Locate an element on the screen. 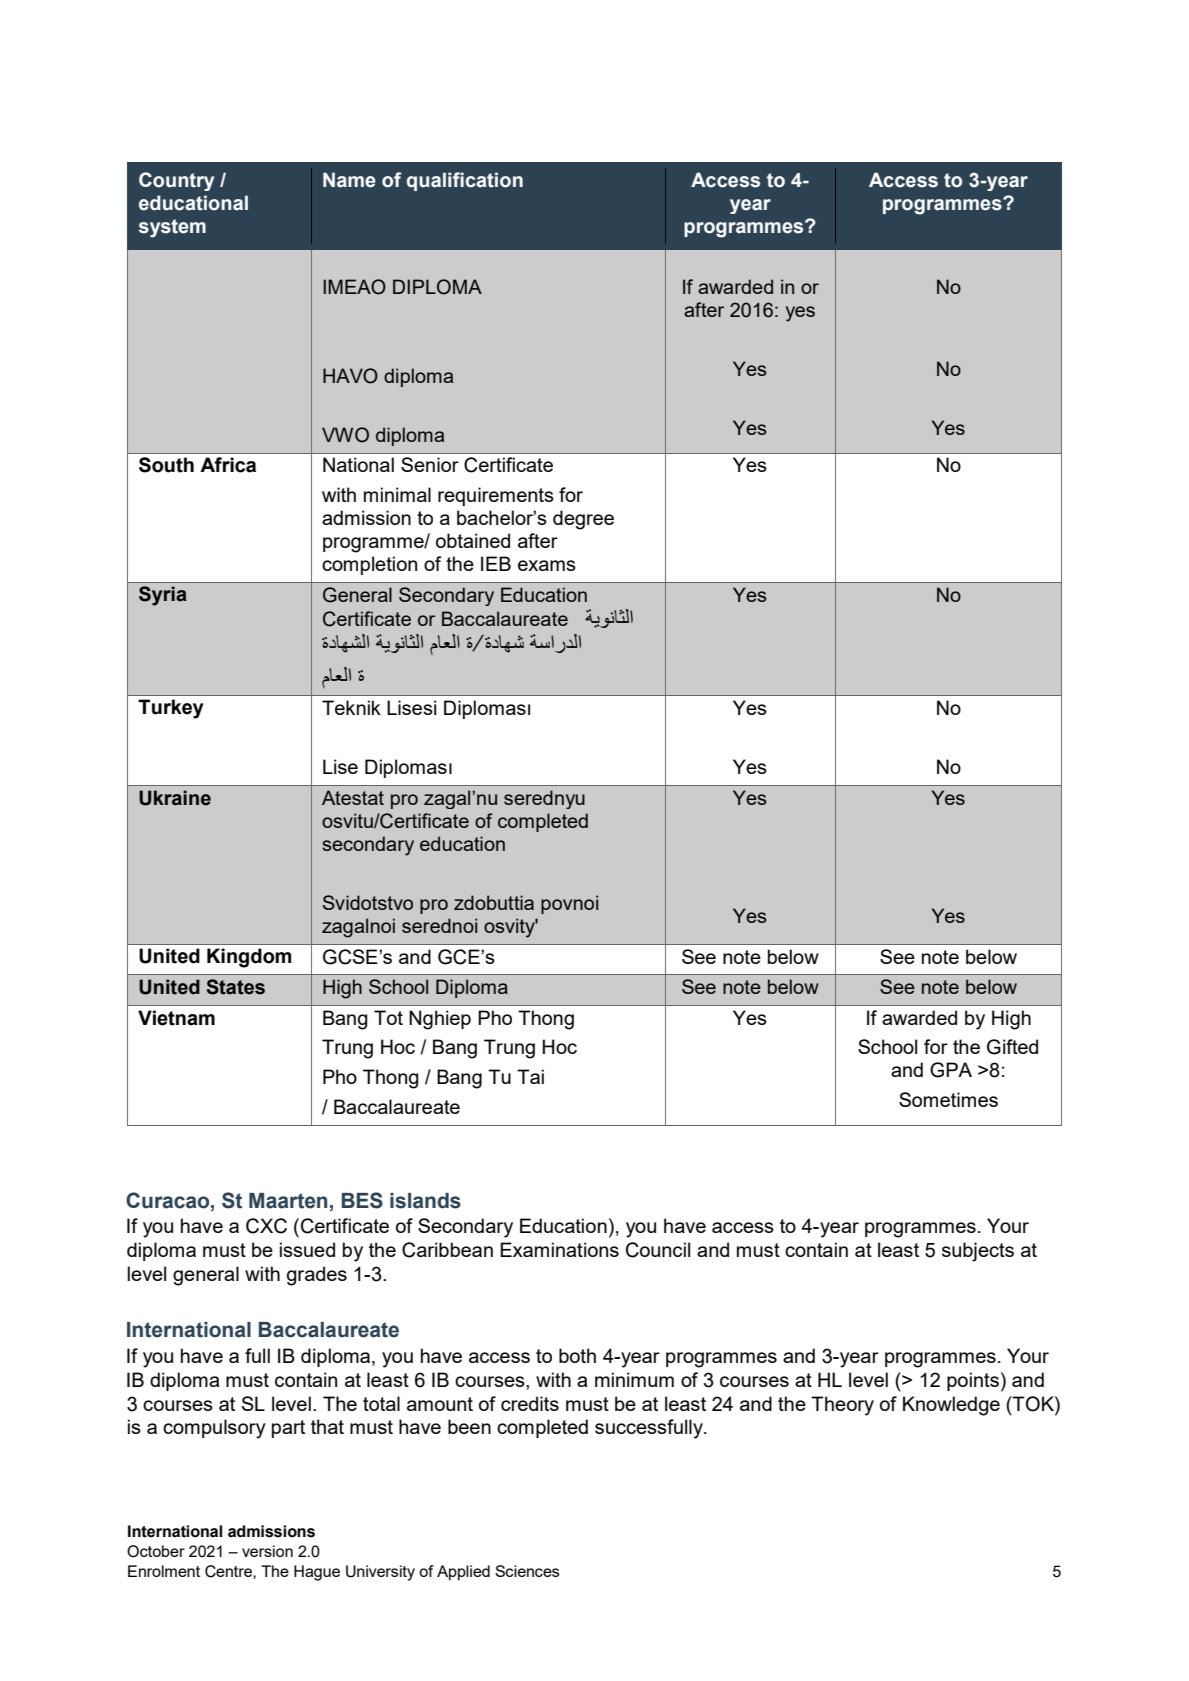 The width and height of the screenshot is (1189, 1681). Gifted is located at coordinates (1012, 1047).
